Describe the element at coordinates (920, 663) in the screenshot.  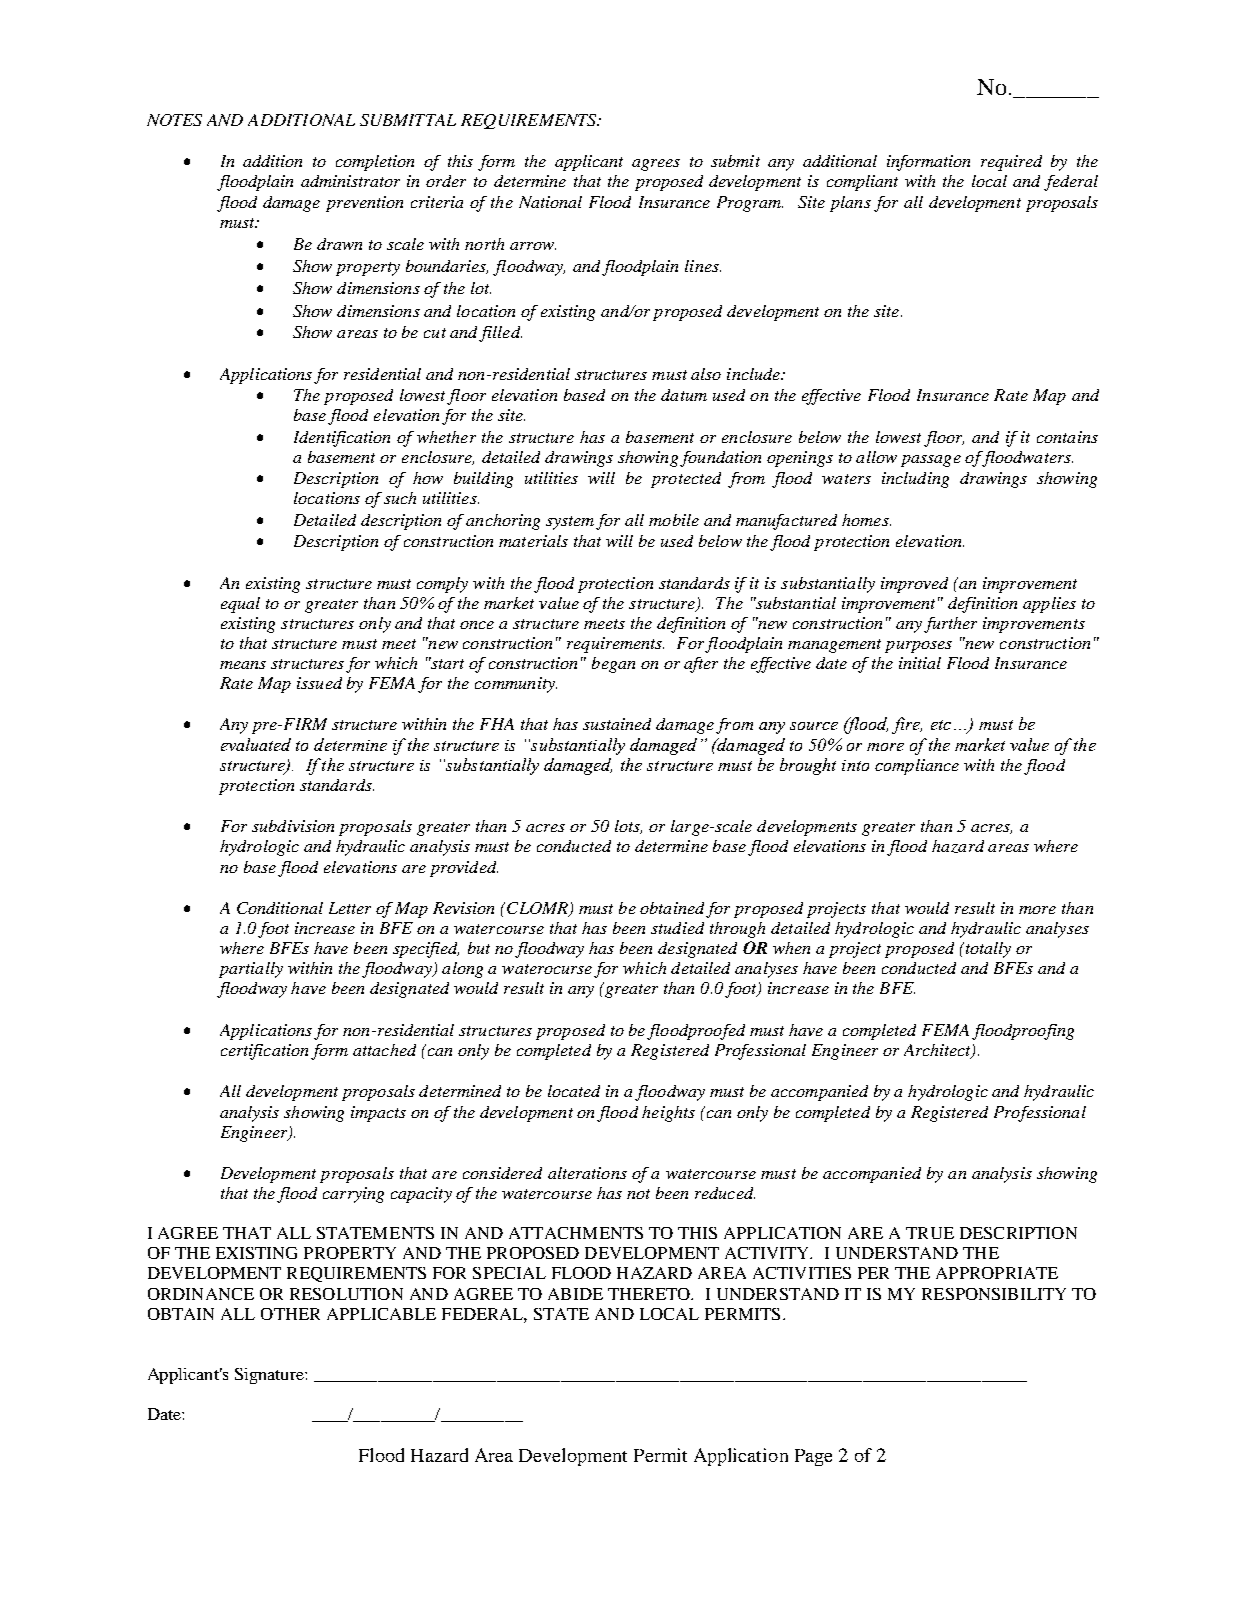
I see `initial` at that location.
